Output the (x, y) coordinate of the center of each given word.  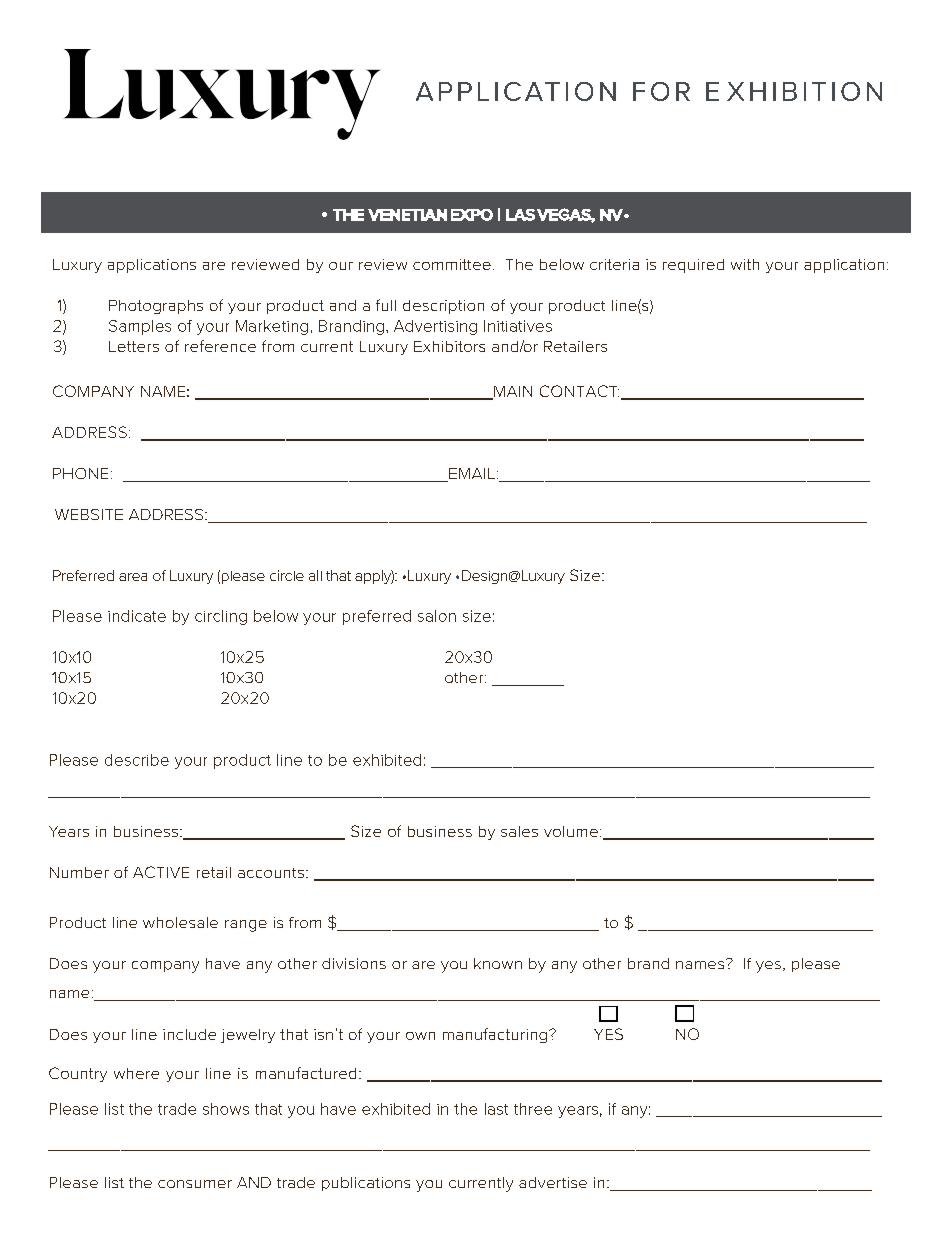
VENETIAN (407, 215)
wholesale (180, 922)
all (315, 575)
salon (437, 616)
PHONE (80, 473)
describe (137, 760)
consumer (195, 1184)
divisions (354, 963)
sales (519, 831)
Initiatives (518, 326)
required (693, 266)
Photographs (156, 307)
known (498, 963)
